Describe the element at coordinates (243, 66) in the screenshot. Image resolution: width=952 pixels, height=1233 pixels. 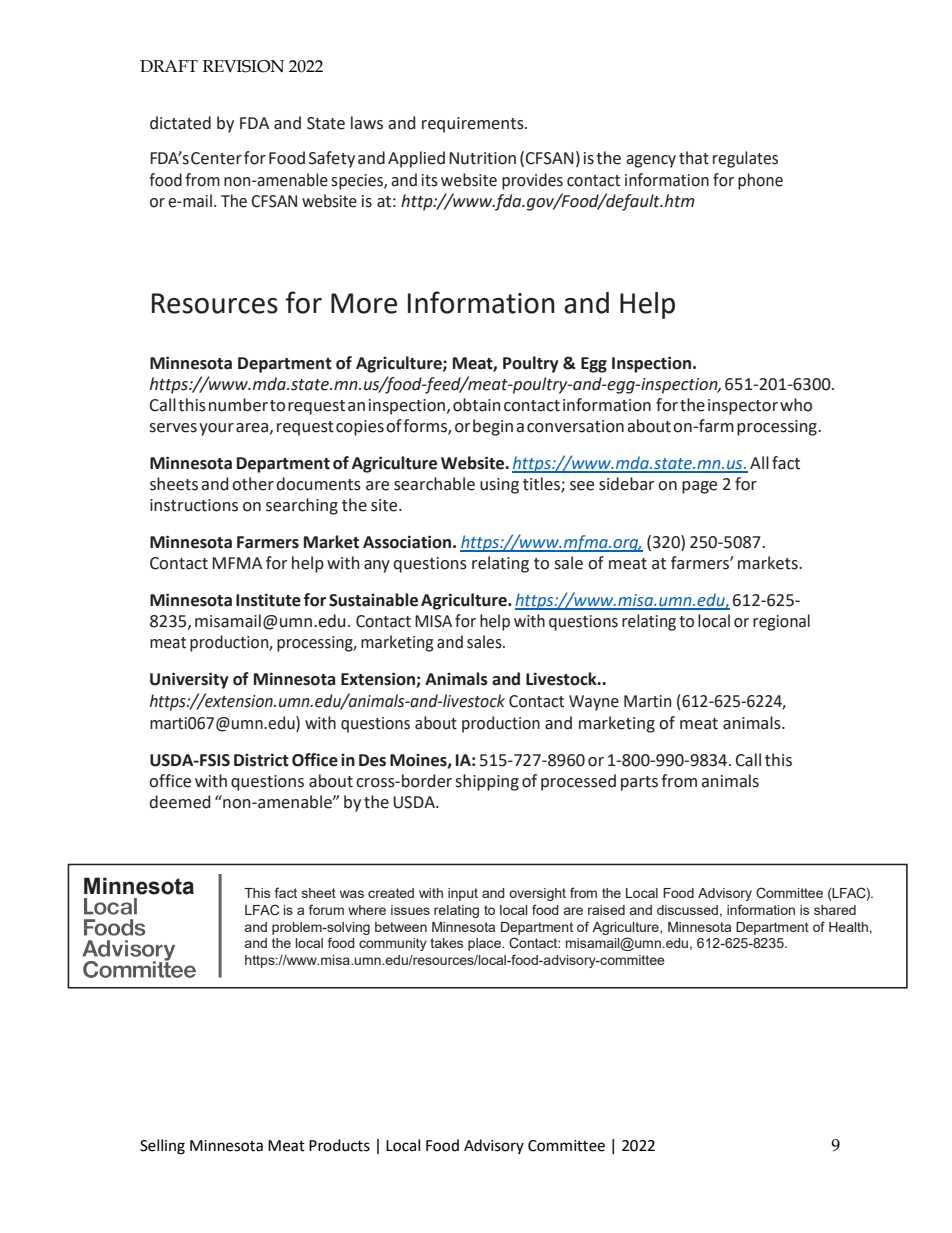
I see `REVISION` at that location.
